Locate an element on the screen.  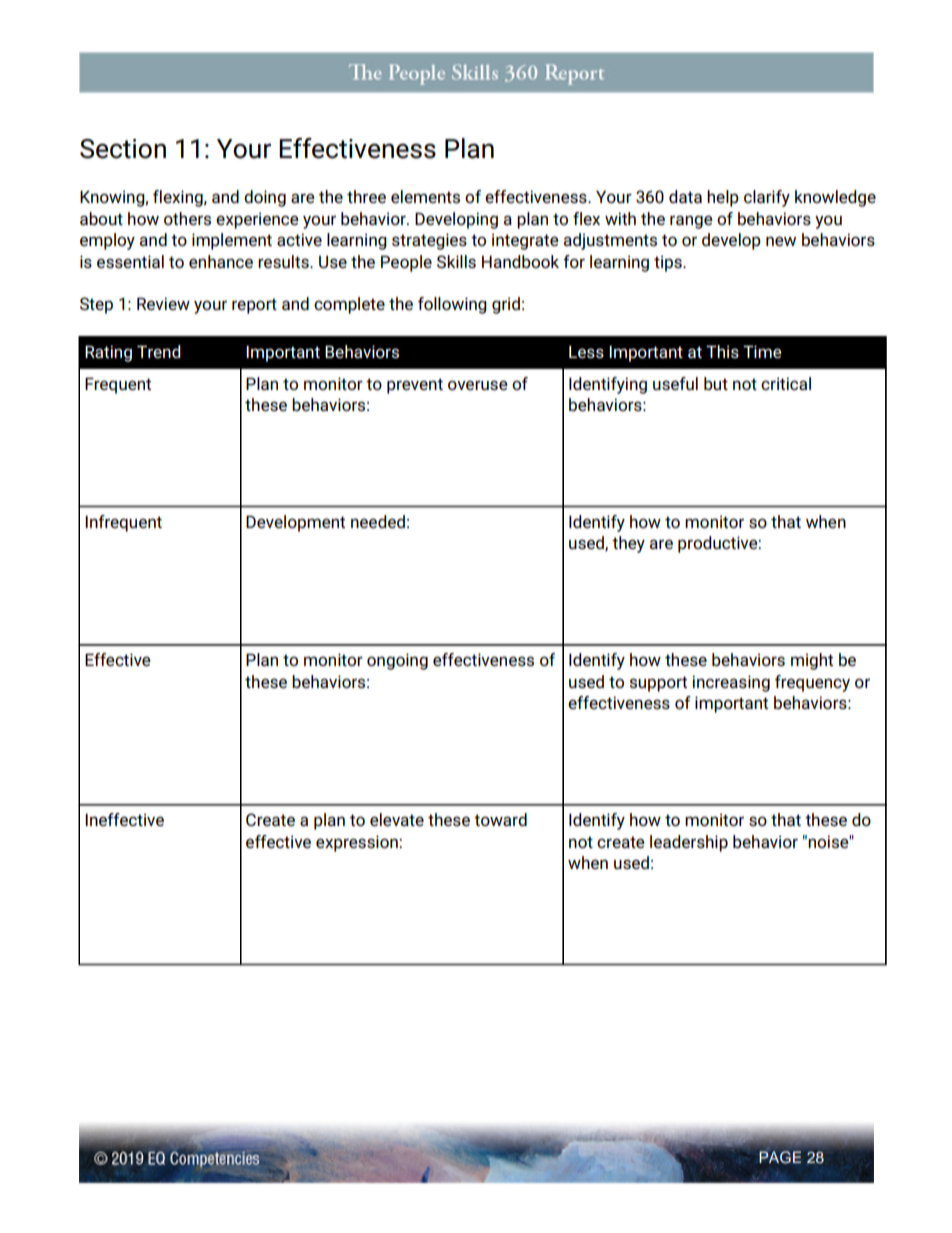
they is located at coordinates (628, 544).
